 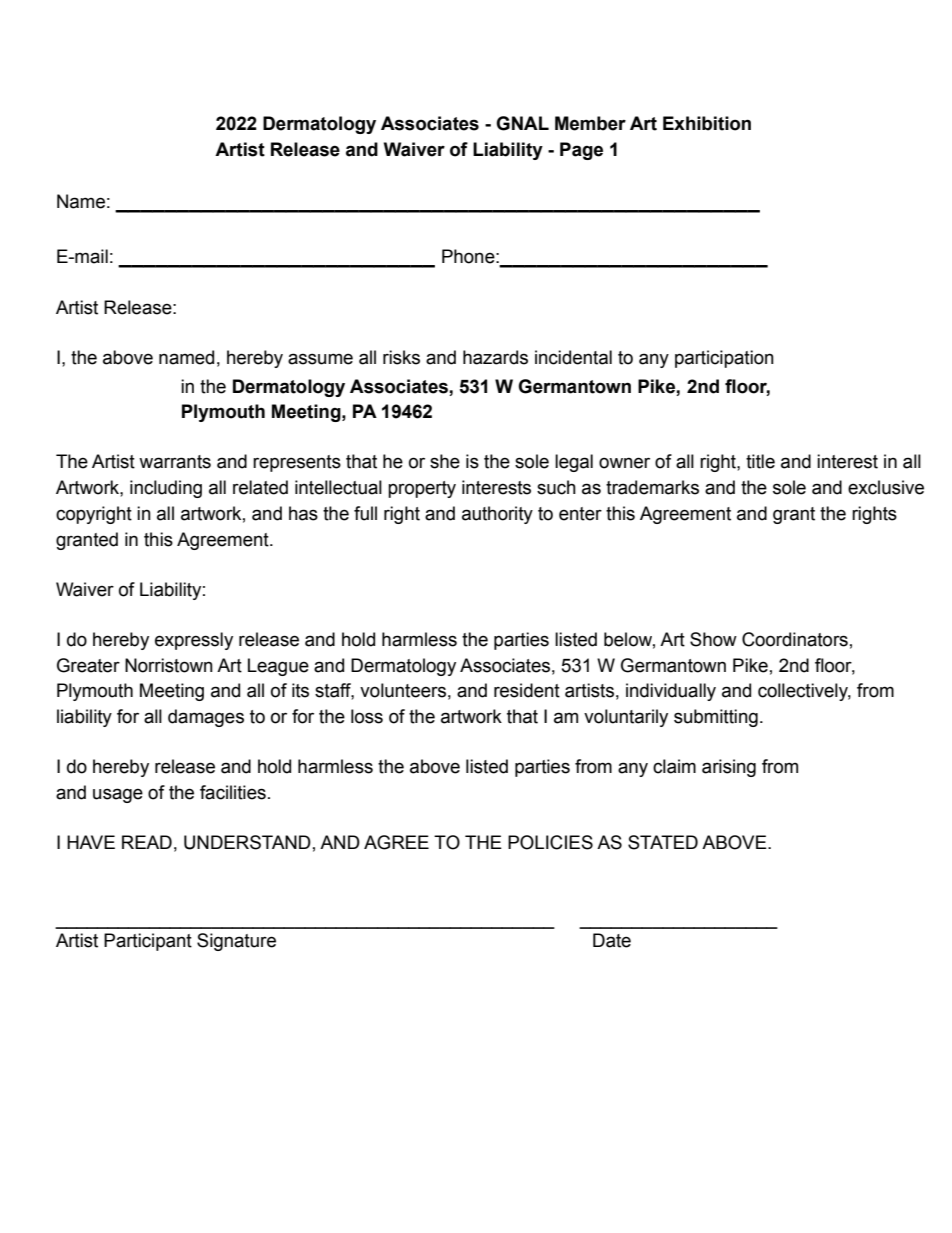 What do you see at coordinates (612, 940) in the screenshot?
I see `Date` at bounding box center [612, 940].
